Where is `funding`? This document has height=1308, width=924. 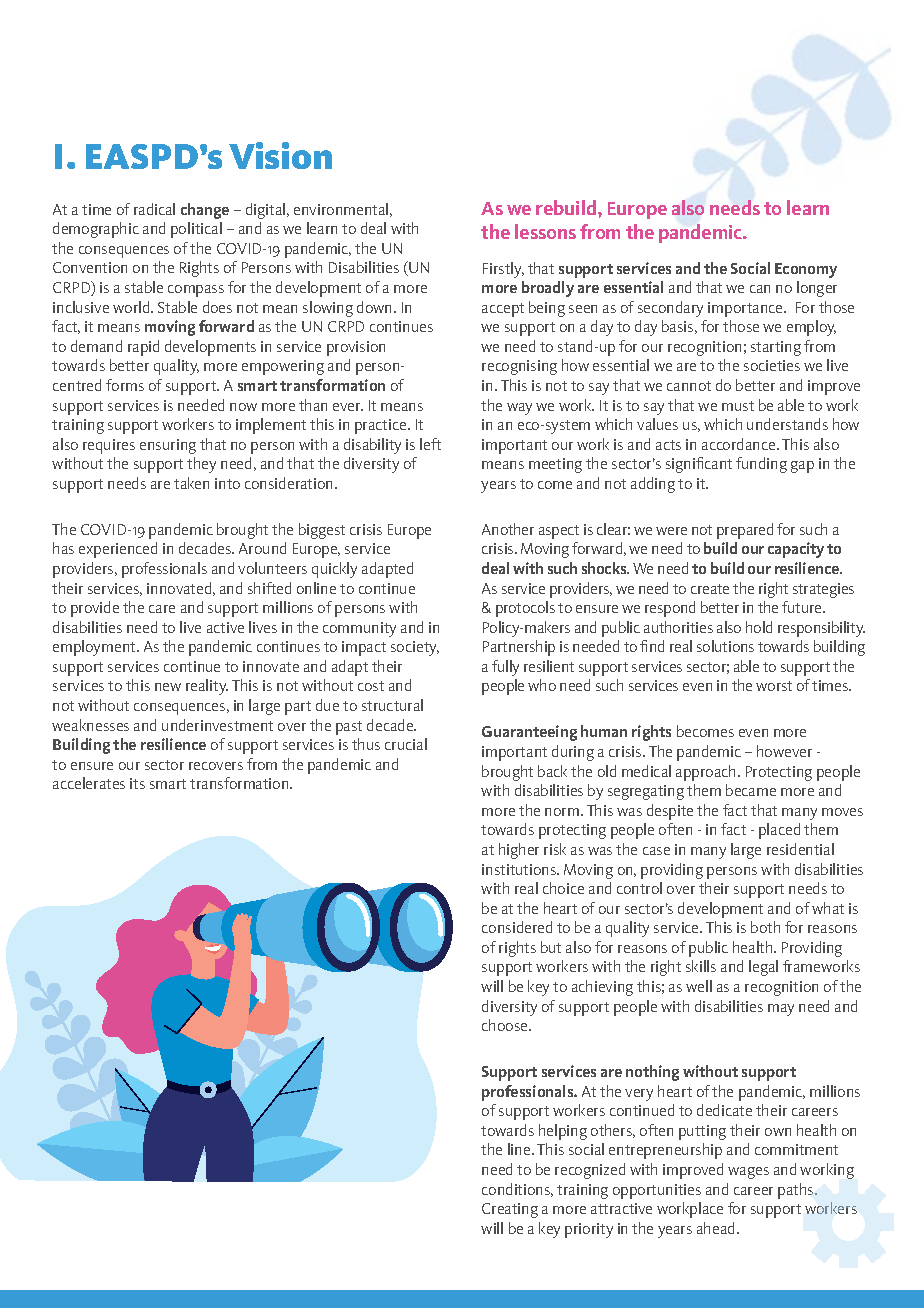
funding is located at coordinates (761, 465).
